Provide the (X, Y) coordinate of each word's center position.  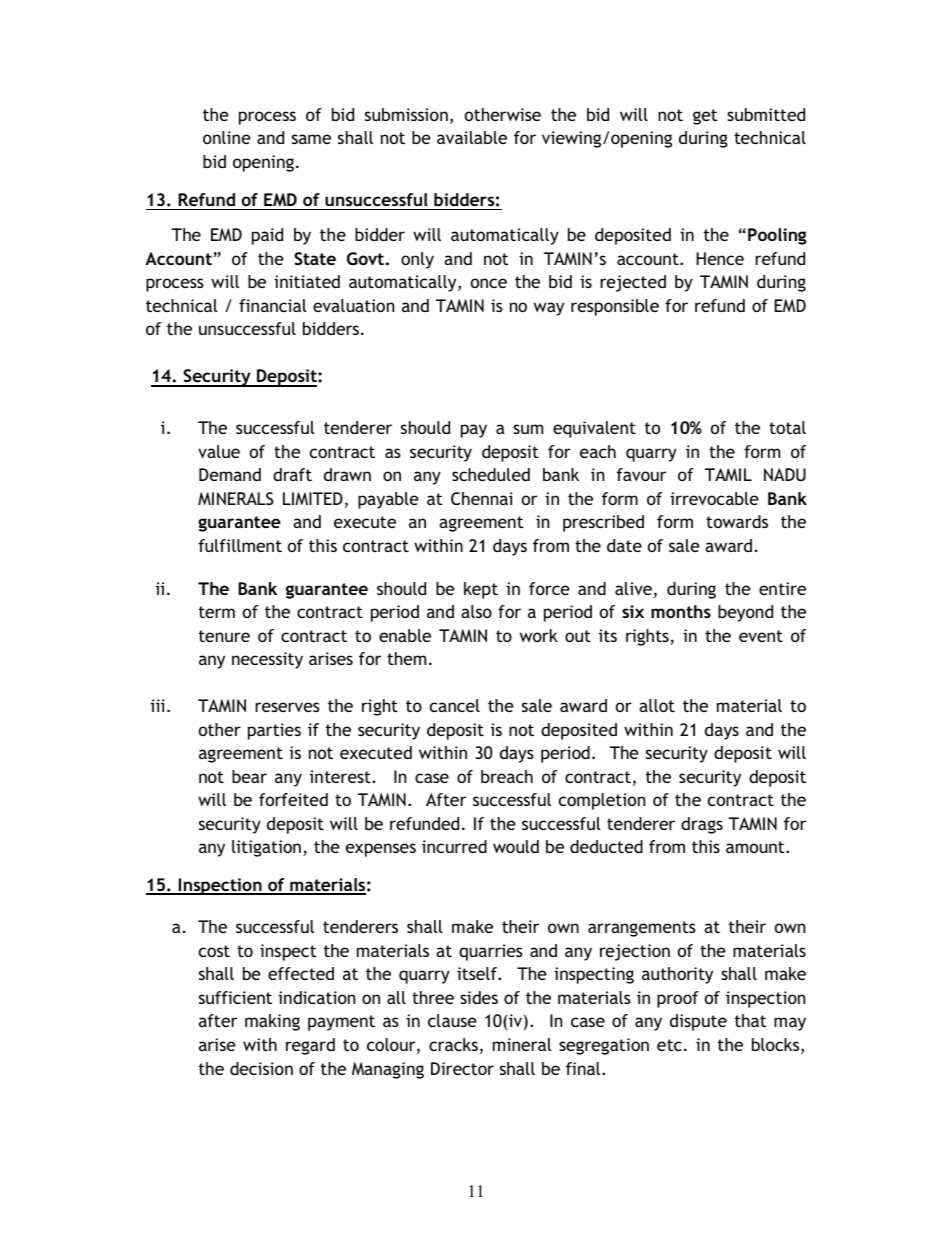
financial (273, 305)
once (489, 283)
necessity (267, 660)
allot (657, 705)
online (227, 137)
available (472, 137)
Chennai (482, 499)
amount (756, 847)
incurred (454, 846)
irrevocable (714, 498)
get (705, 117)
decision (261, 1068)
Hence (720, 258)
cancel (455, 705)
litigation (266, 848)
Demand (230, 474)
